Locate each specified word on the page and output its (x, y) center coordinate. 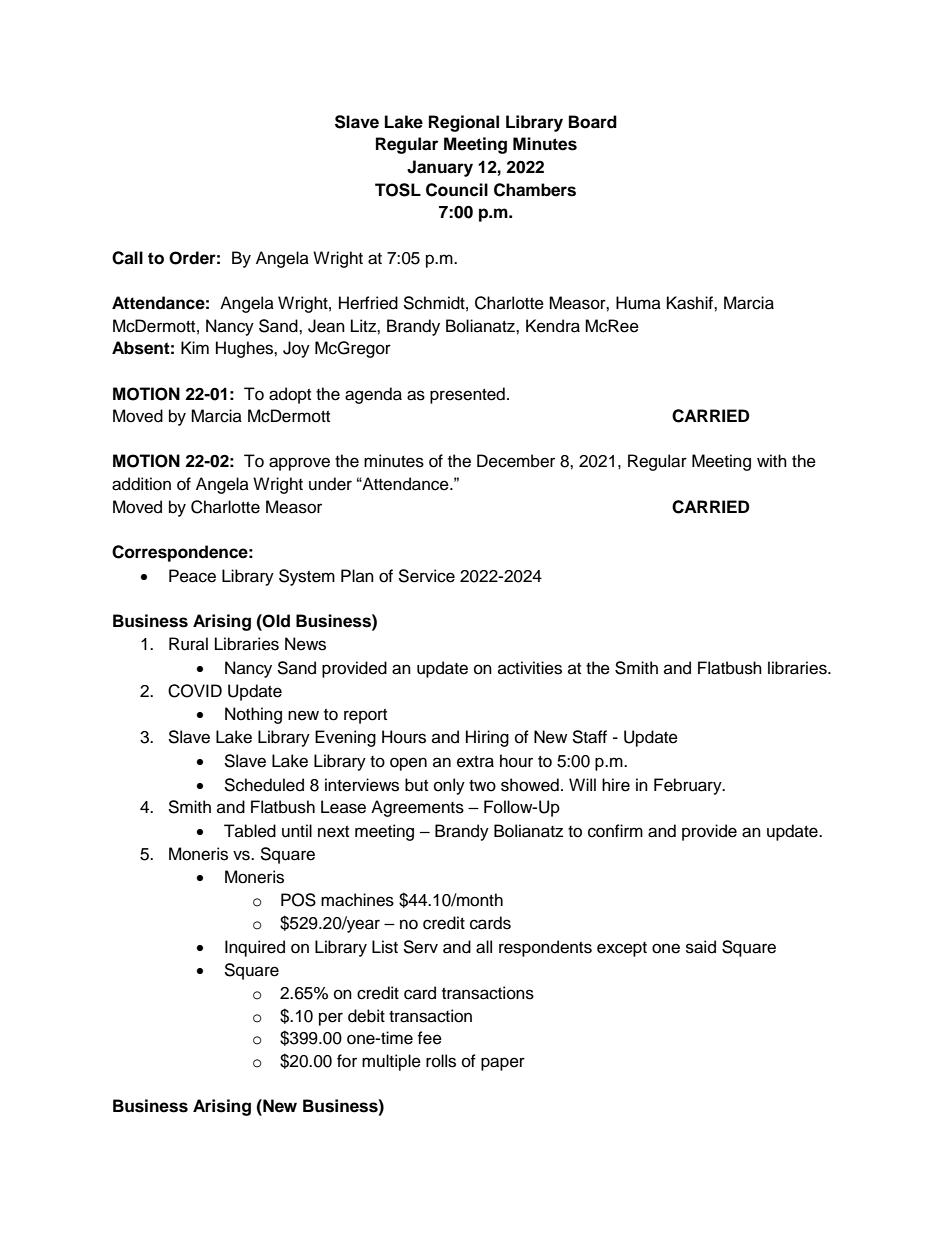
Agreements (417, 808)
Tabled (250, 831)
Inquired (255, 948)
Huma (638, 303)
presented (467, 395)
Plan (357, 575)
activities (530, 668)
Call (127, 258)
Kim (195, 347)
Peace (192, 576)
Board (593, 122)
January (440, 168)
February (689, 786)
